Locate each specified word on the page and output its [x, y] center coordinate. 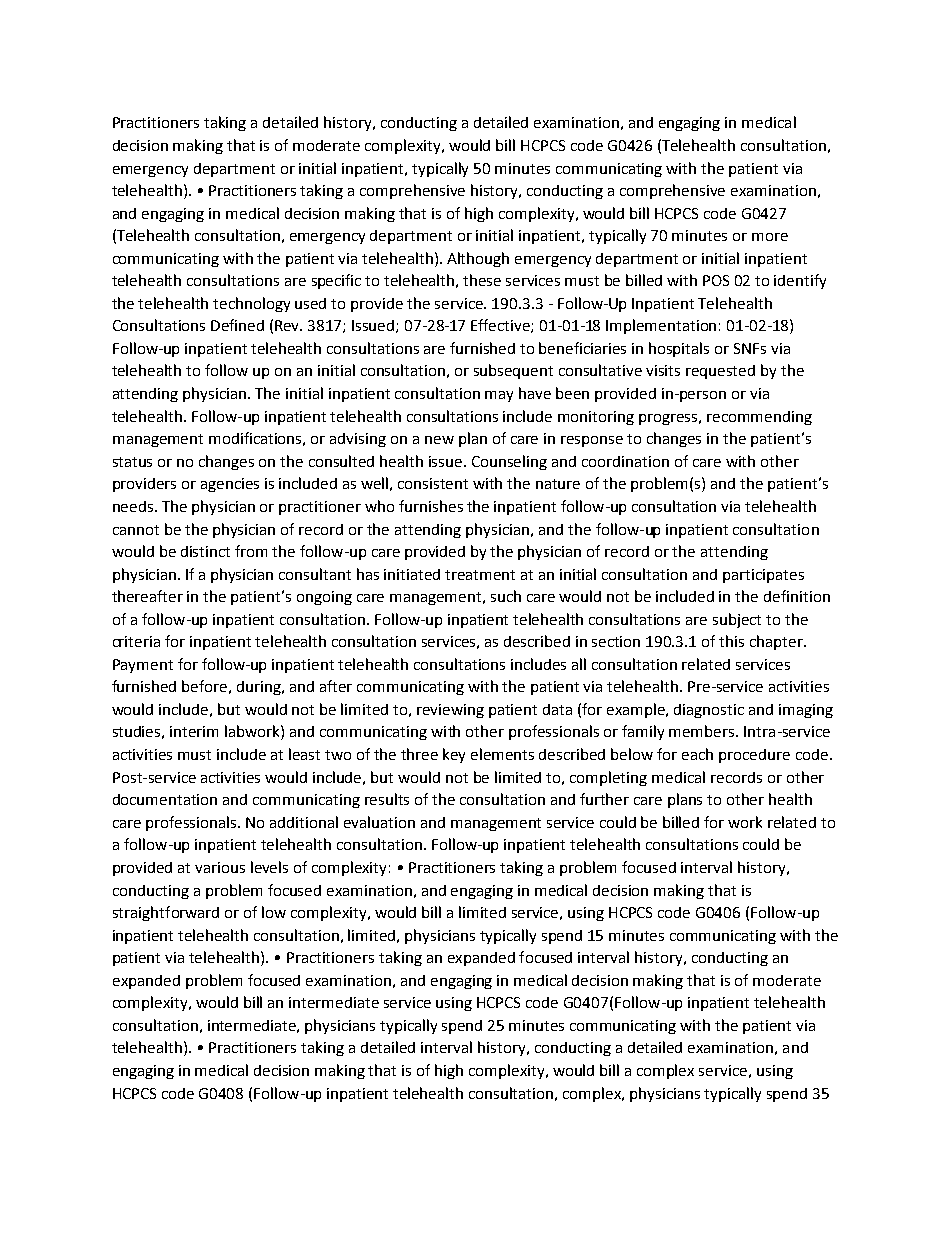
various [220, 867]
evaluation [379, 822]
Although [478, 259]
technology [251, 304]
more [770, 237]
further [604, 799]
